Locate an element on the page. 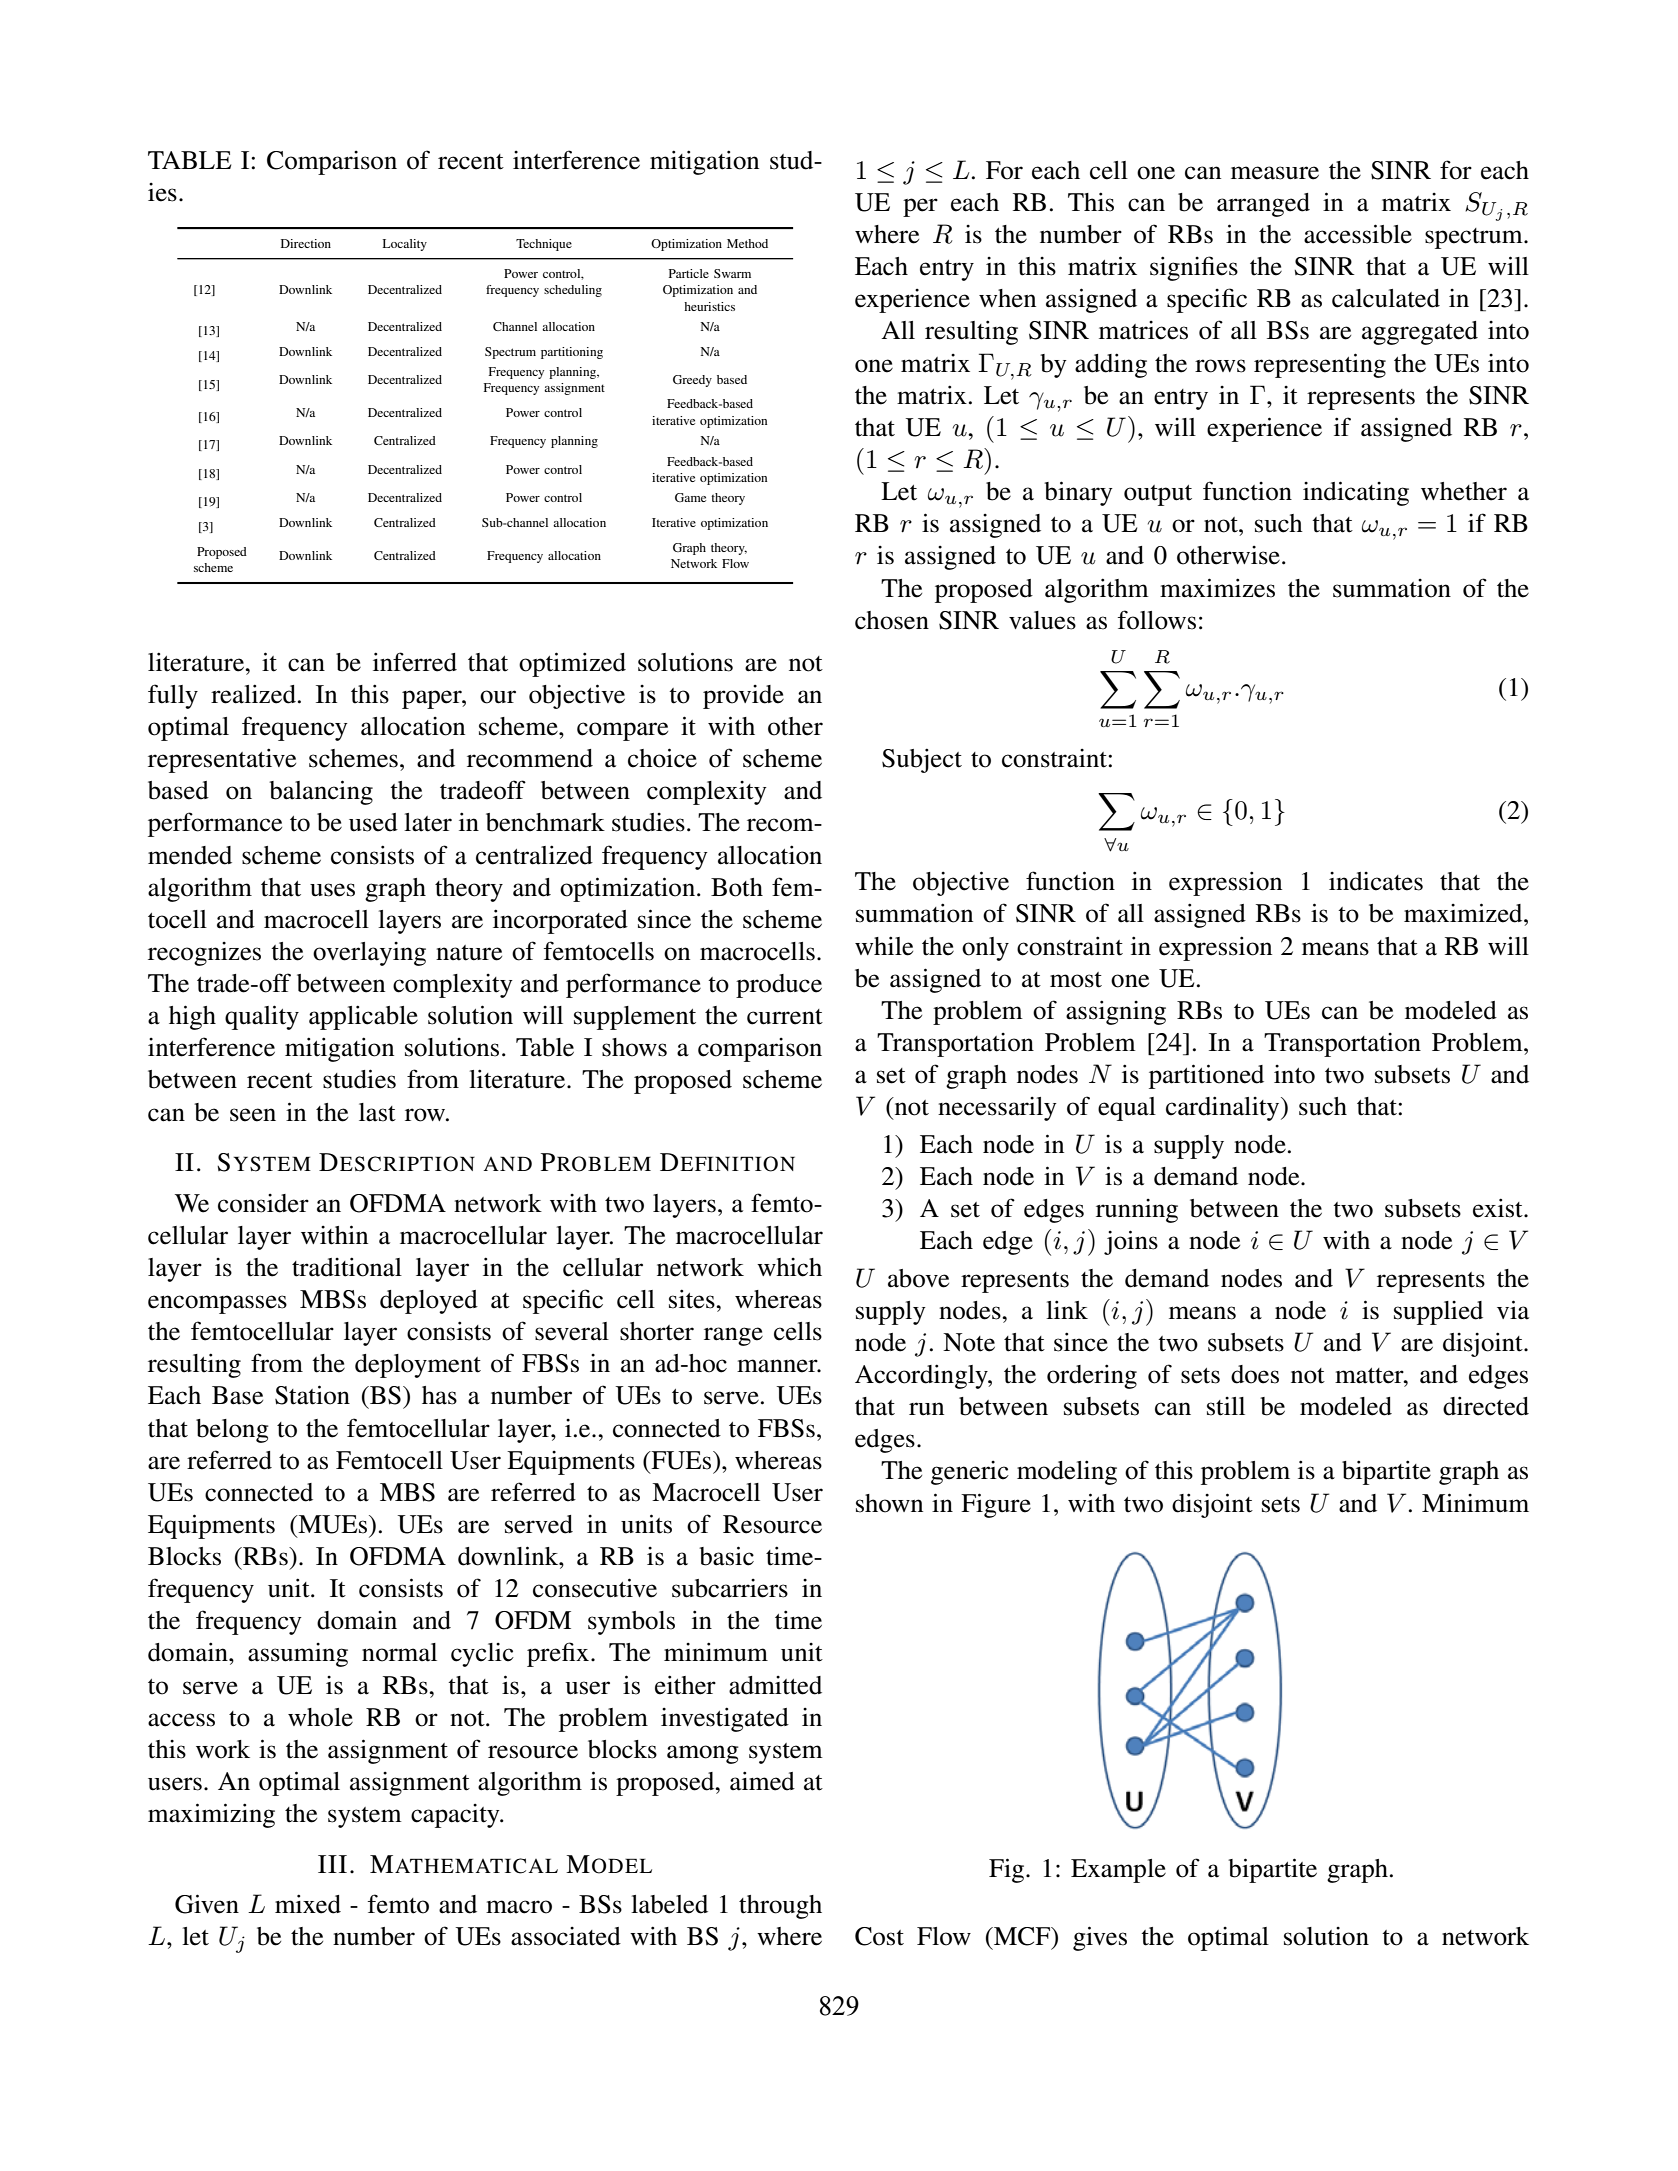  Method is located at coordinates (747, 243).
